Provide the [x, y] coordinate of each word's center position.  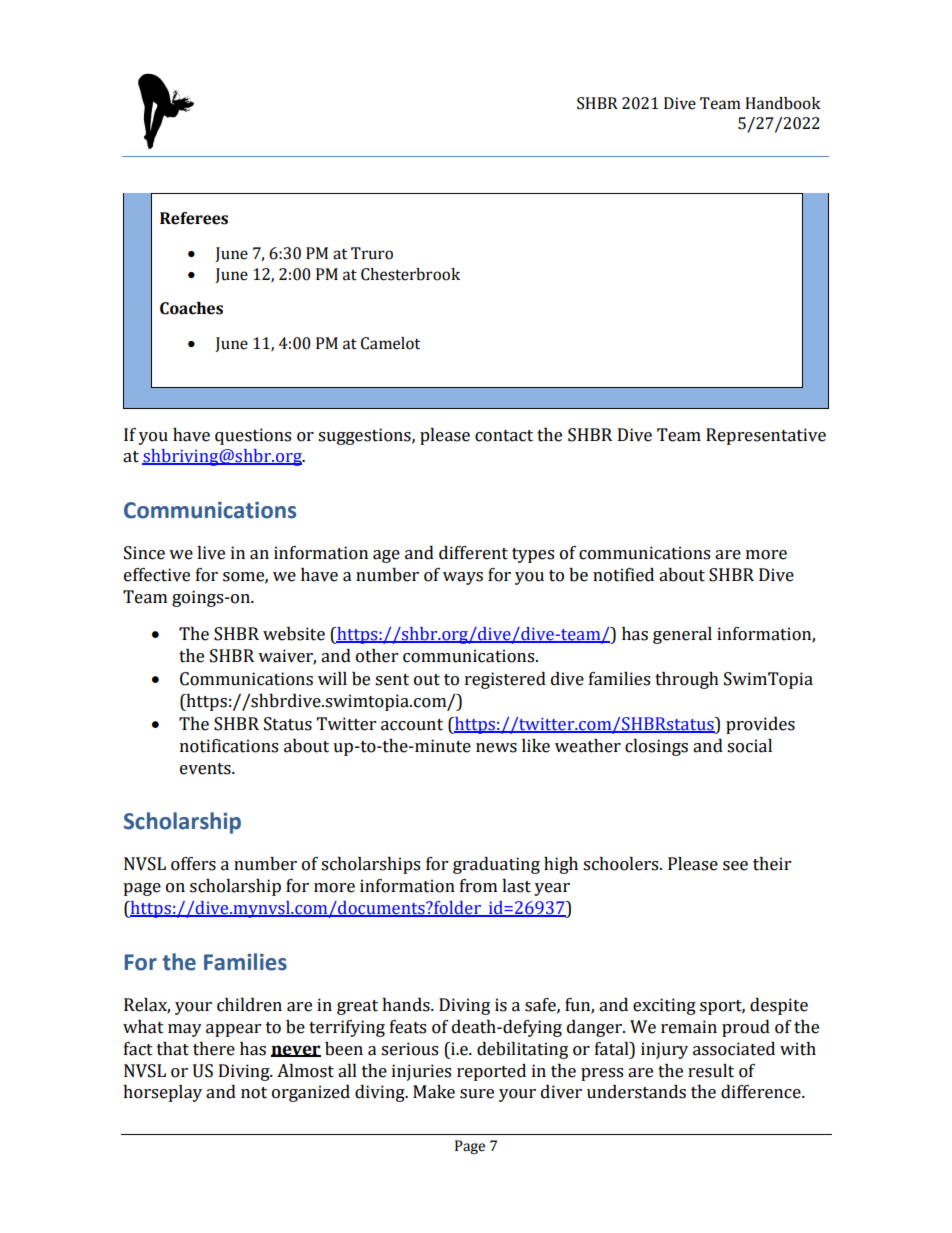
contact [504, 436]
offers [193, 864]
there [214, 1049]
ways [463, 578]
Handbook [783, 103]
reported [491, 1072]
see [735, 866]
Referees [194, 218]
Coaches [191, 308]
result [711, 1071]
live [211, 553]
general [682, 635]
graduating [496, 865]
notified [623, 575]
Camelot [390, 343]
